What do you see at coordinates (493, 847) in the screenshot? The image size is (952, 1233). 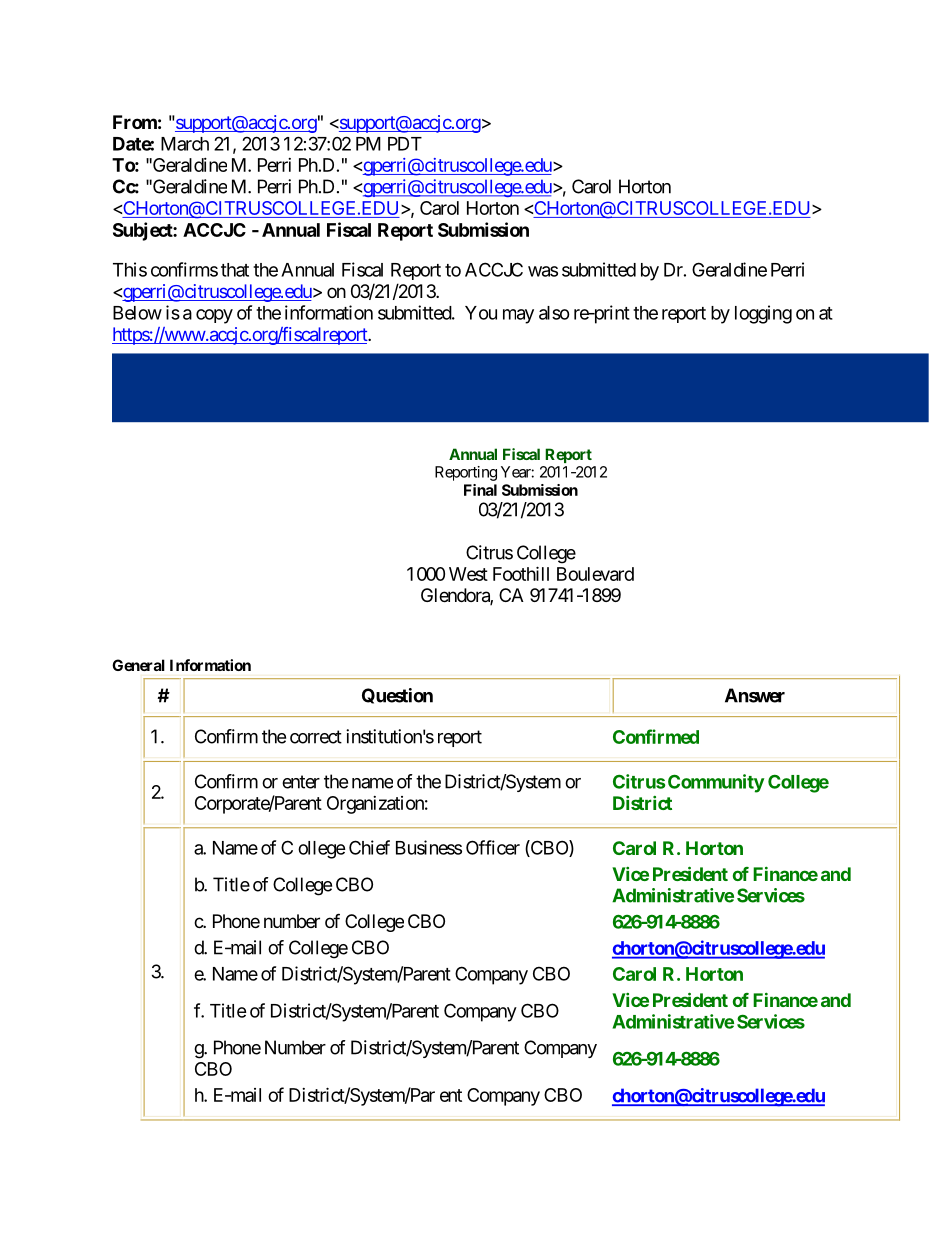 I see `Officer` at bounding box center [493, 847].
